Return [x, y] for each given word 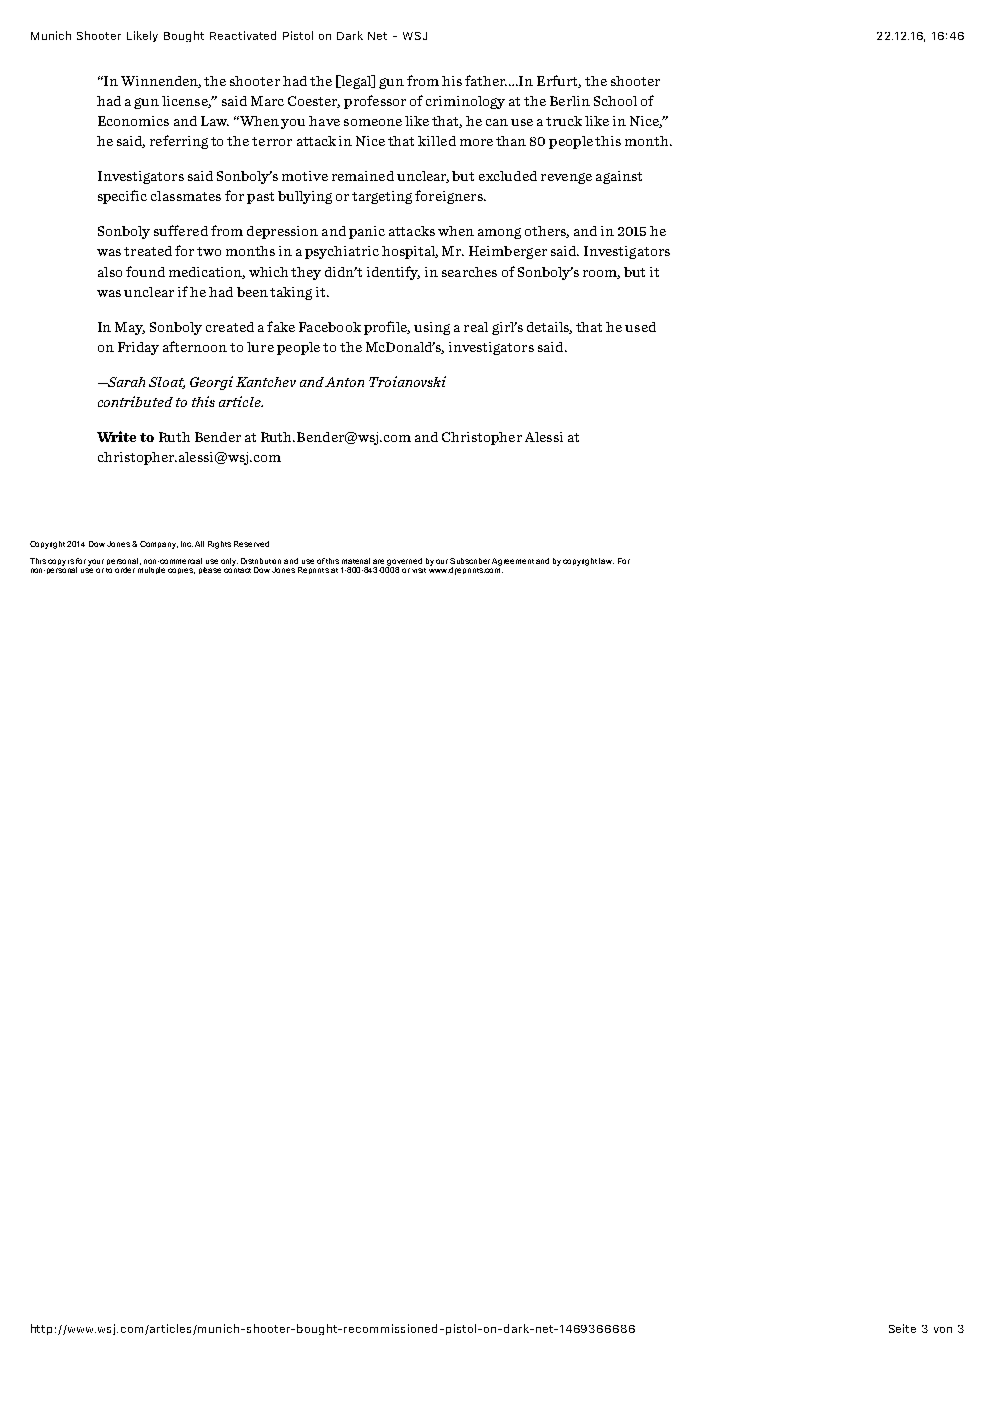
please [210, 570]
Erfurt [559, 81]
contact [237, 569]
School [615, 101]
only [229, 562]
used [640, 327]
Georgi [211, 383]
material [356, 561]
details [549, 328]
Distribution [261, 561]
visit [419, 570]
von [943, 1330]
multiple [151, 570]
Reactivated [243, 35]
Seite [902, 1328]
